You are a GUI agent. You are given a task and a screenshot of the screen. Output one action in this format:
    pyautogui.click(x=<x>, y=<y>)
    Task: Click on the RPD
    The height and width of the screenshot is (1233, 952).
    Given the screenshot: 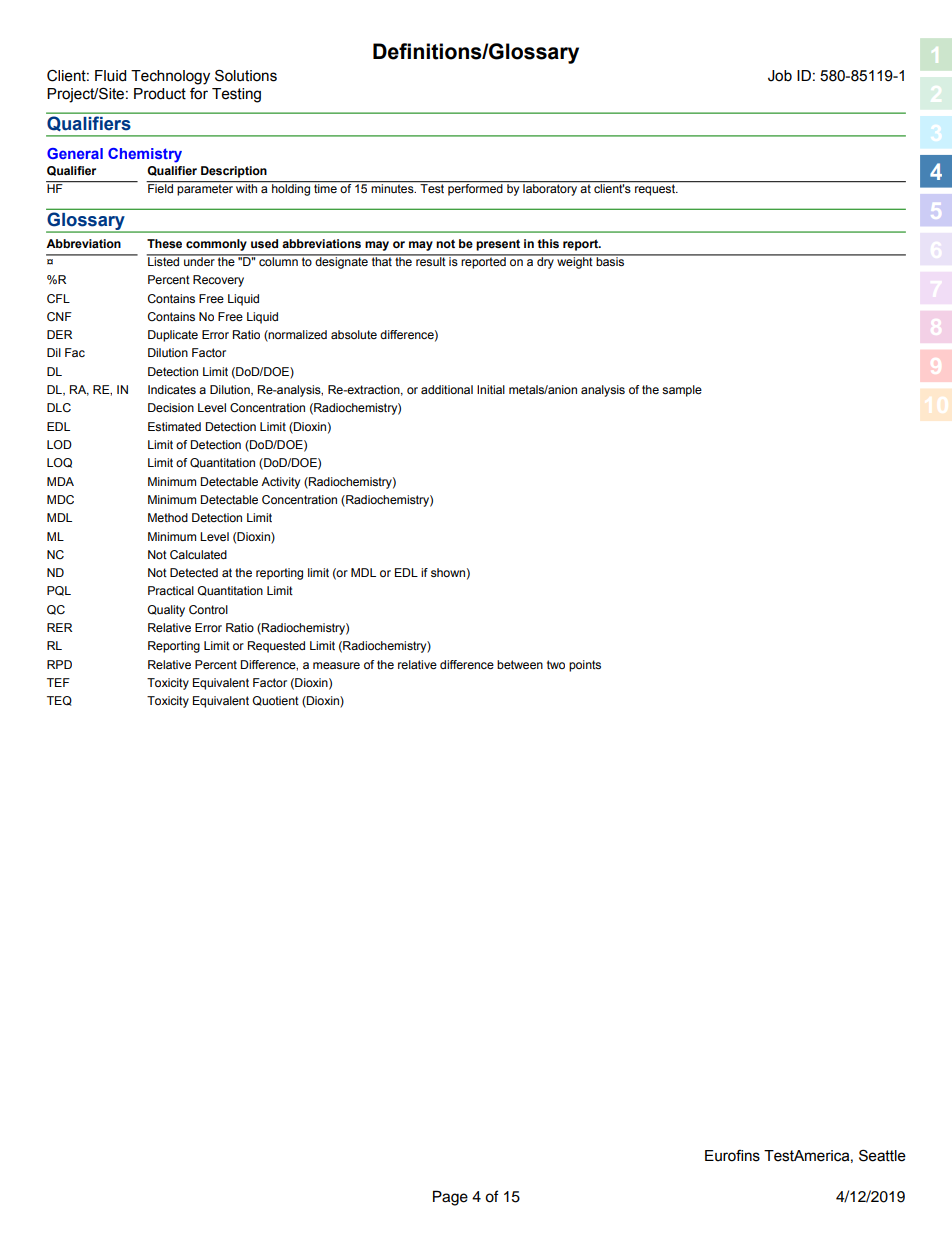 What is the action you would take?
    pyautogui.click(x=59, y=664)
